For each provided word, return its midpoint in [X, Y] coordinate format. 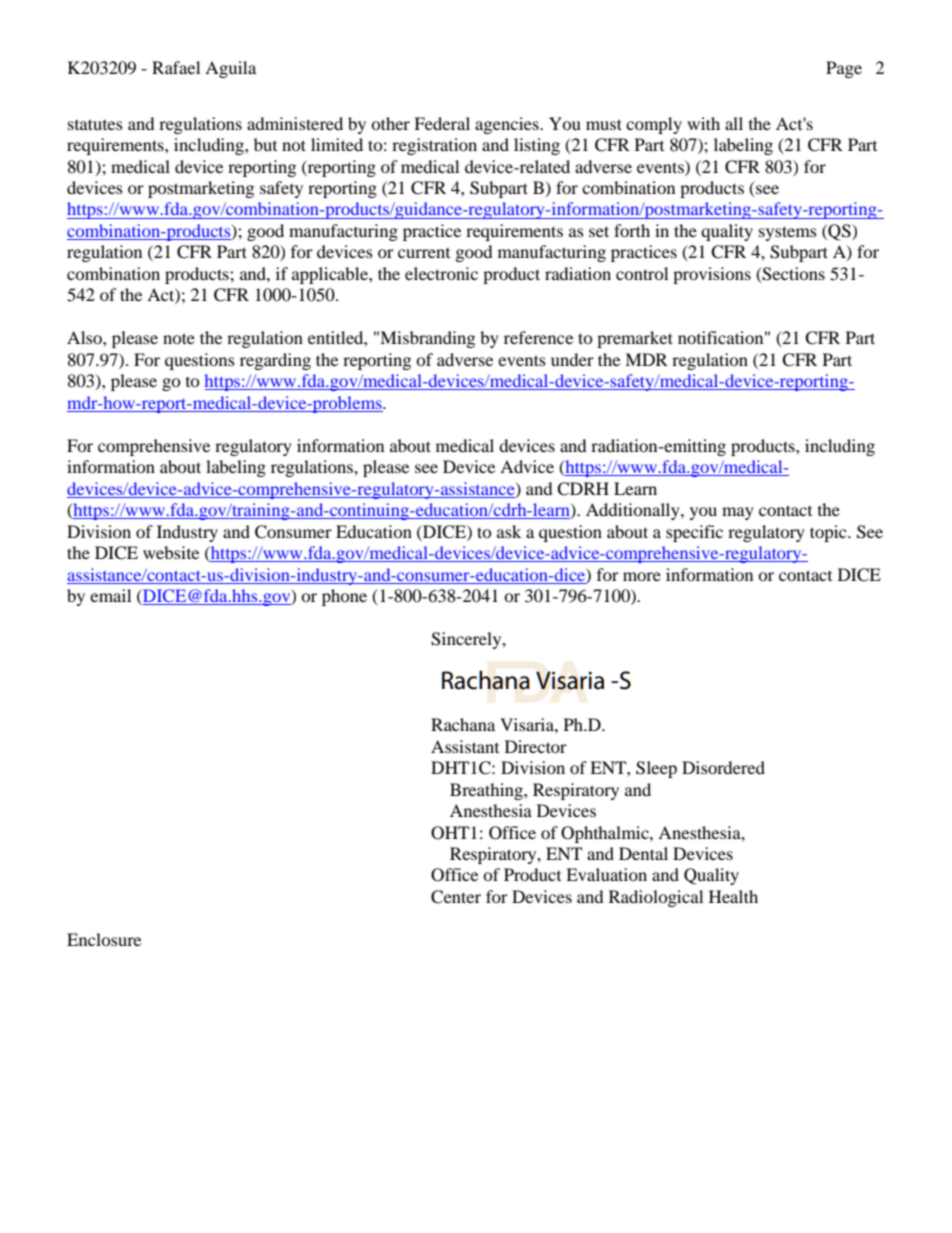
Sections [793, 275]
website [171, 552]
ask [509, 531]
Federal [442, 123]
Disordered [723, 767]
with [703, 123]
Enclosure [104, 939]
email [110, 595]
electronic [441, 273]
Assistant [465, 746]
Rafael [176, 67]
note [179, 338]
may [738, 513]
